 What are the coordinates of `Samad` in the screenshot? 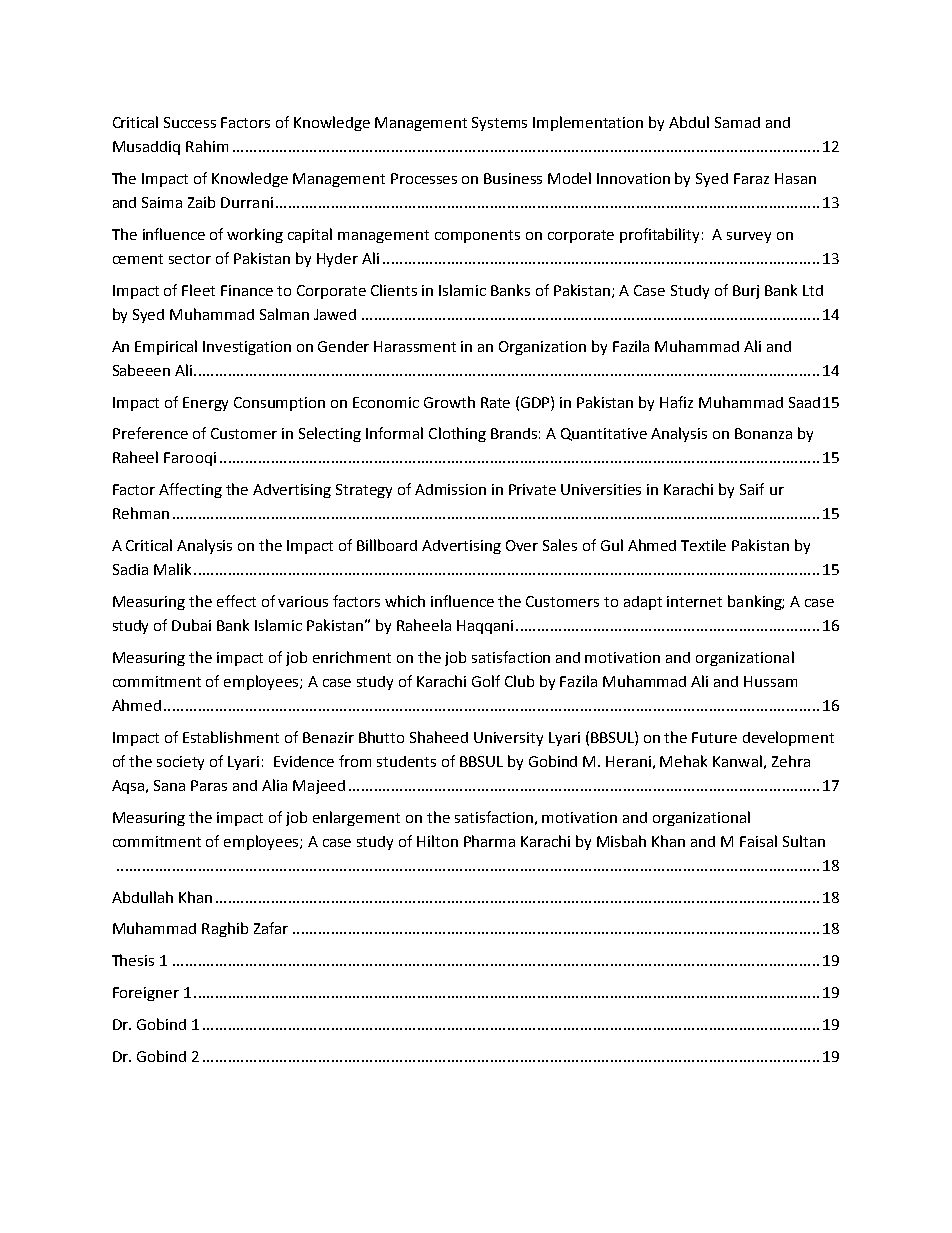 It's located at (737, 122).
